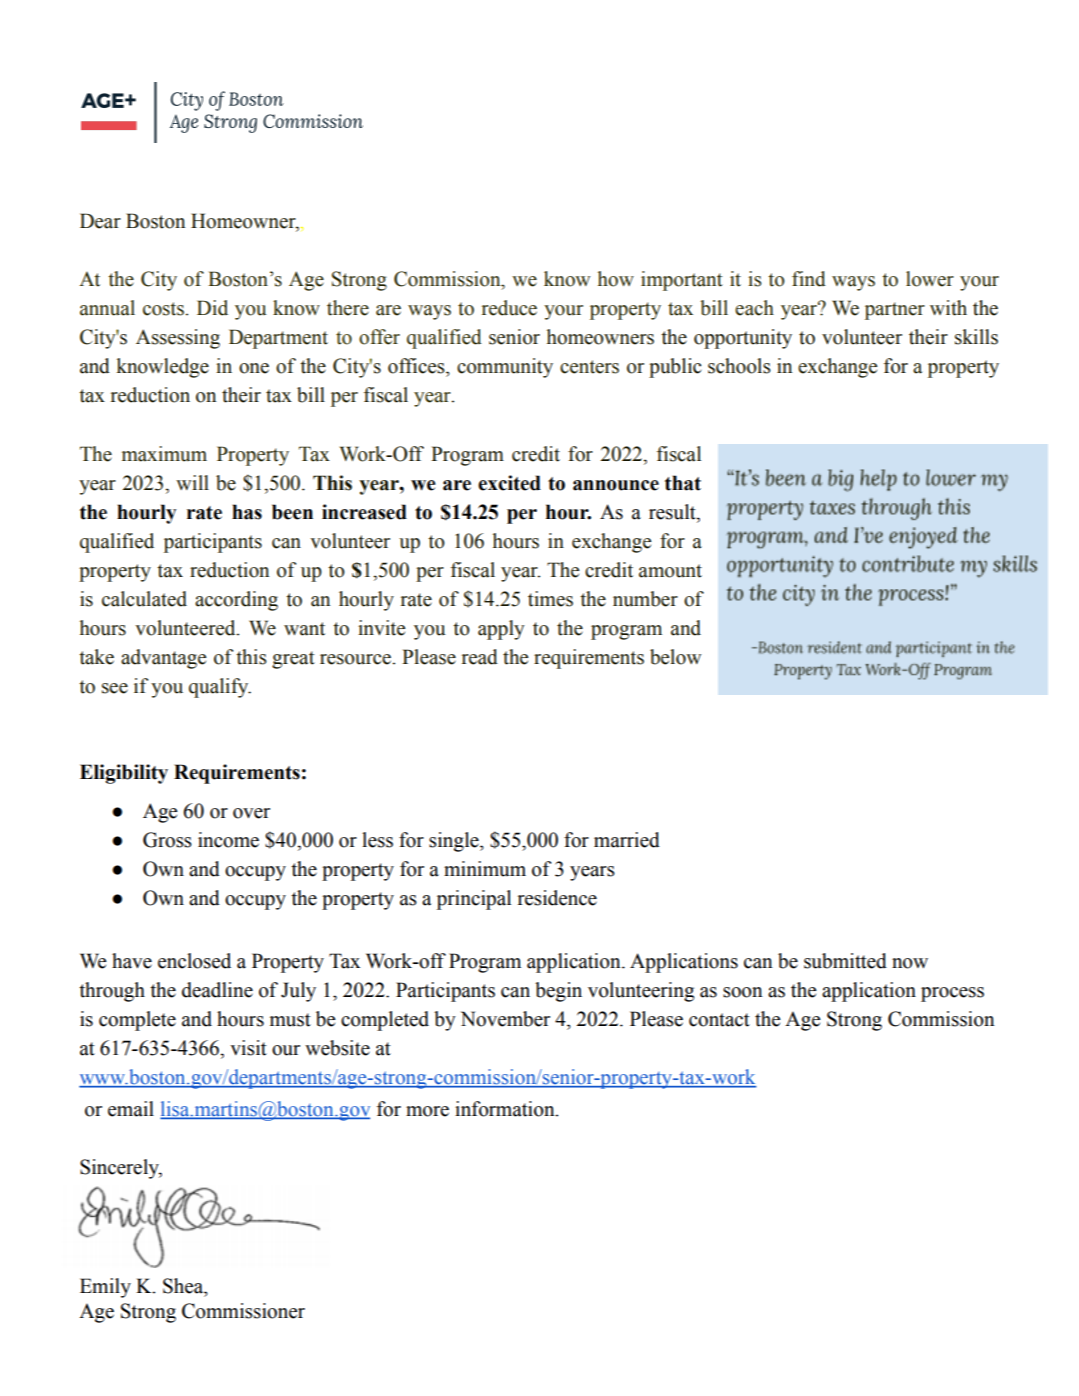 Image resolution: width=1079 pixels, height=1396 pixels. What do you see at coordinates (845, 961) in the document?
I see `submitted` at bounding box center [845, 961].
